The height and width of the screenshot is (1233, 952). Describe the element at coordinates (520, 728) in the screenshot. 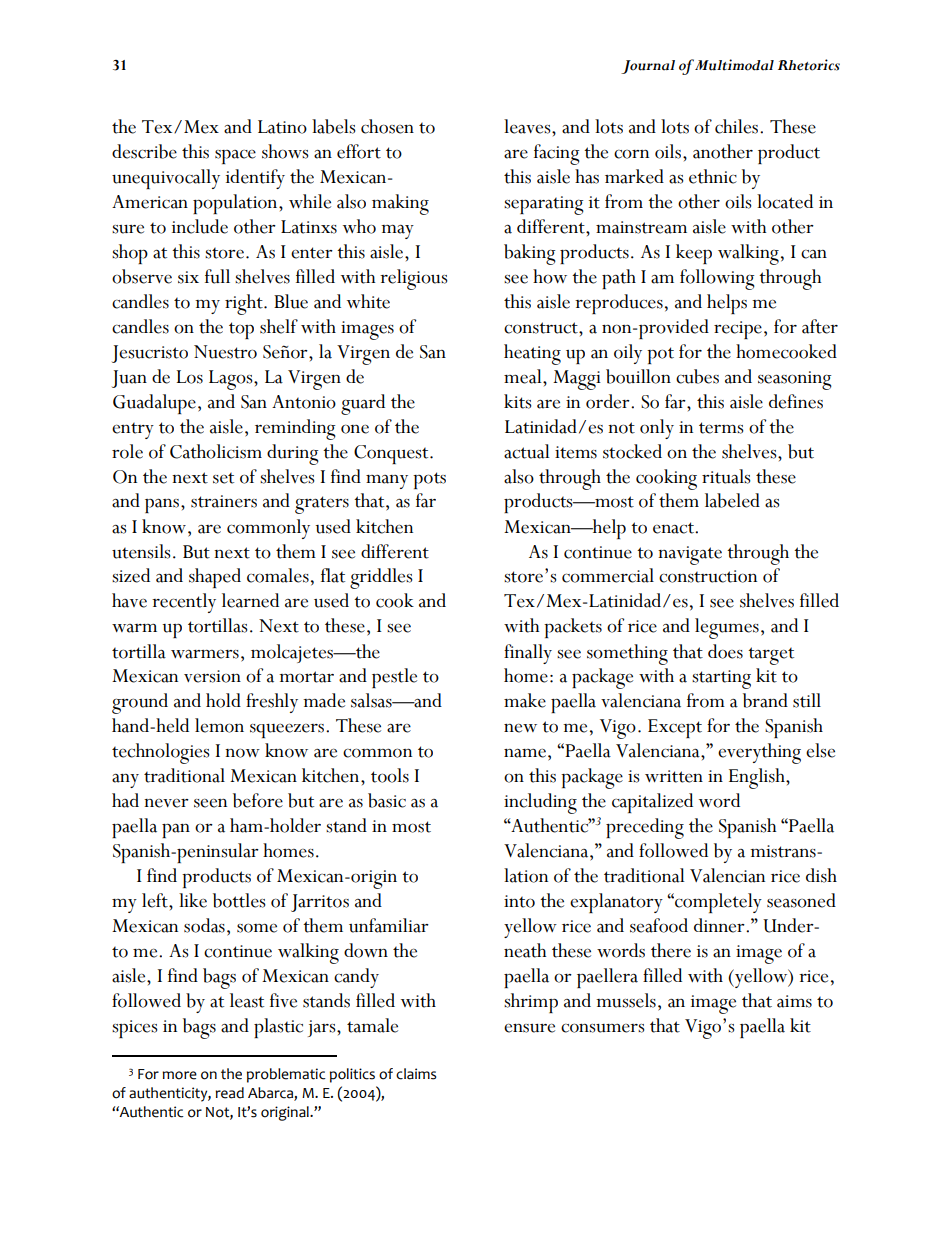

I see `new` at that location.
